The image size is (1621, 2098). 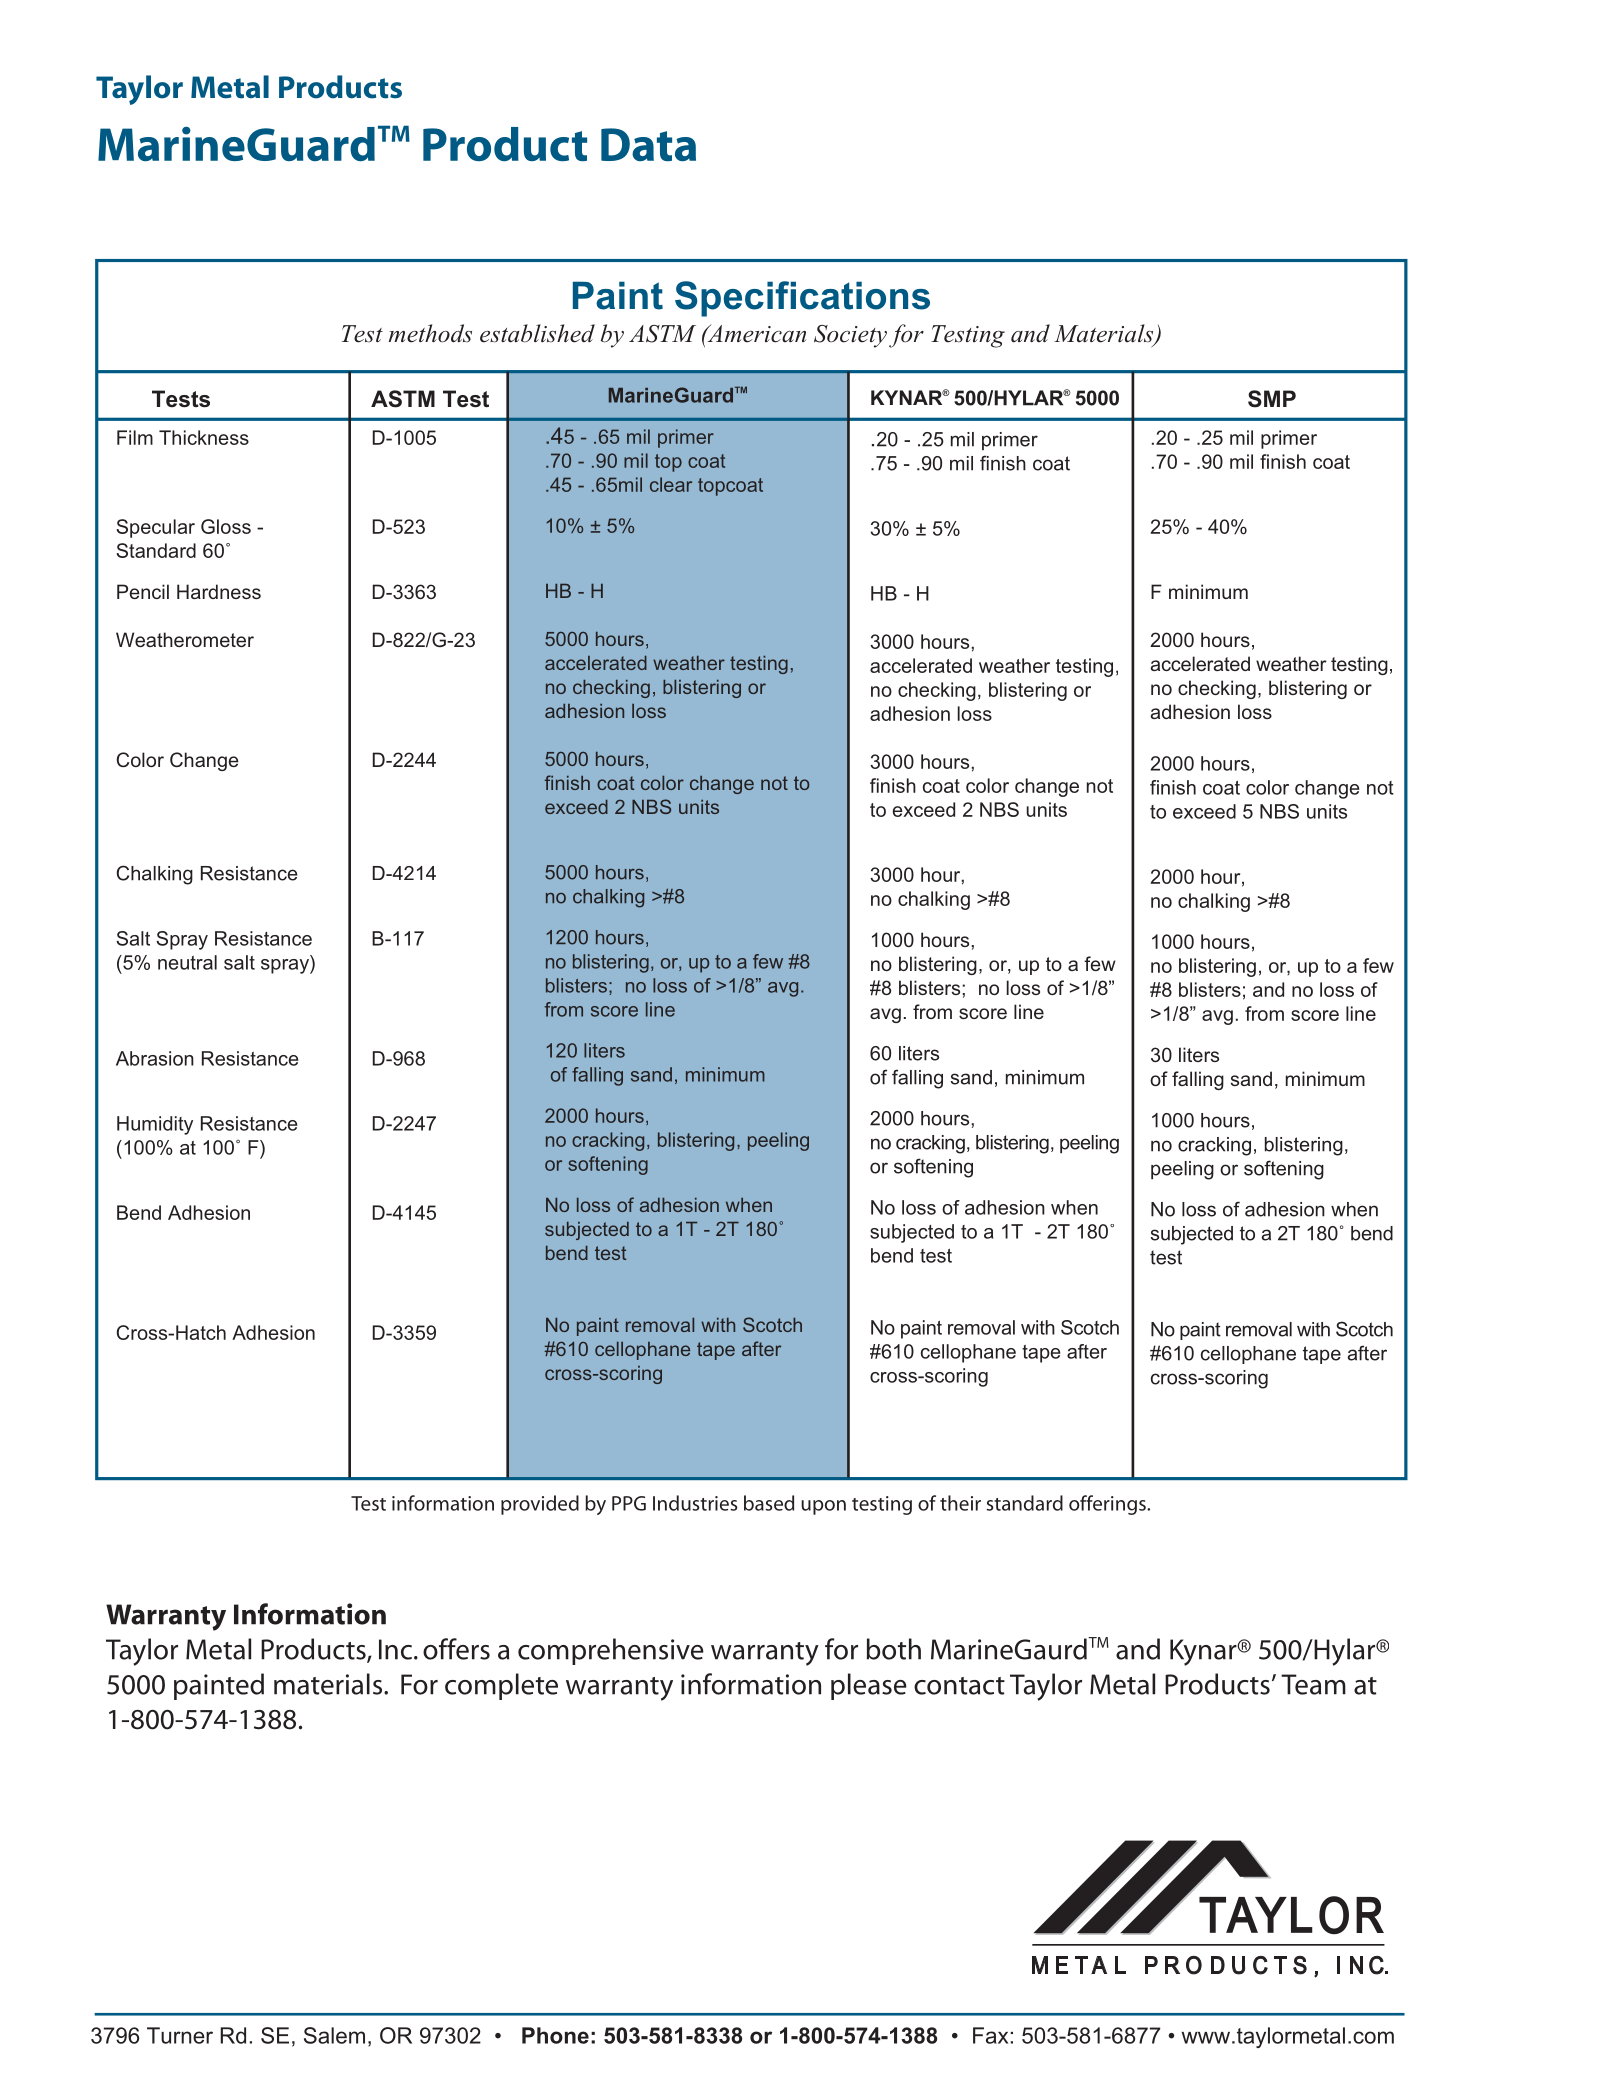 I want to click on Phone, so click(x=555, y=2035).
